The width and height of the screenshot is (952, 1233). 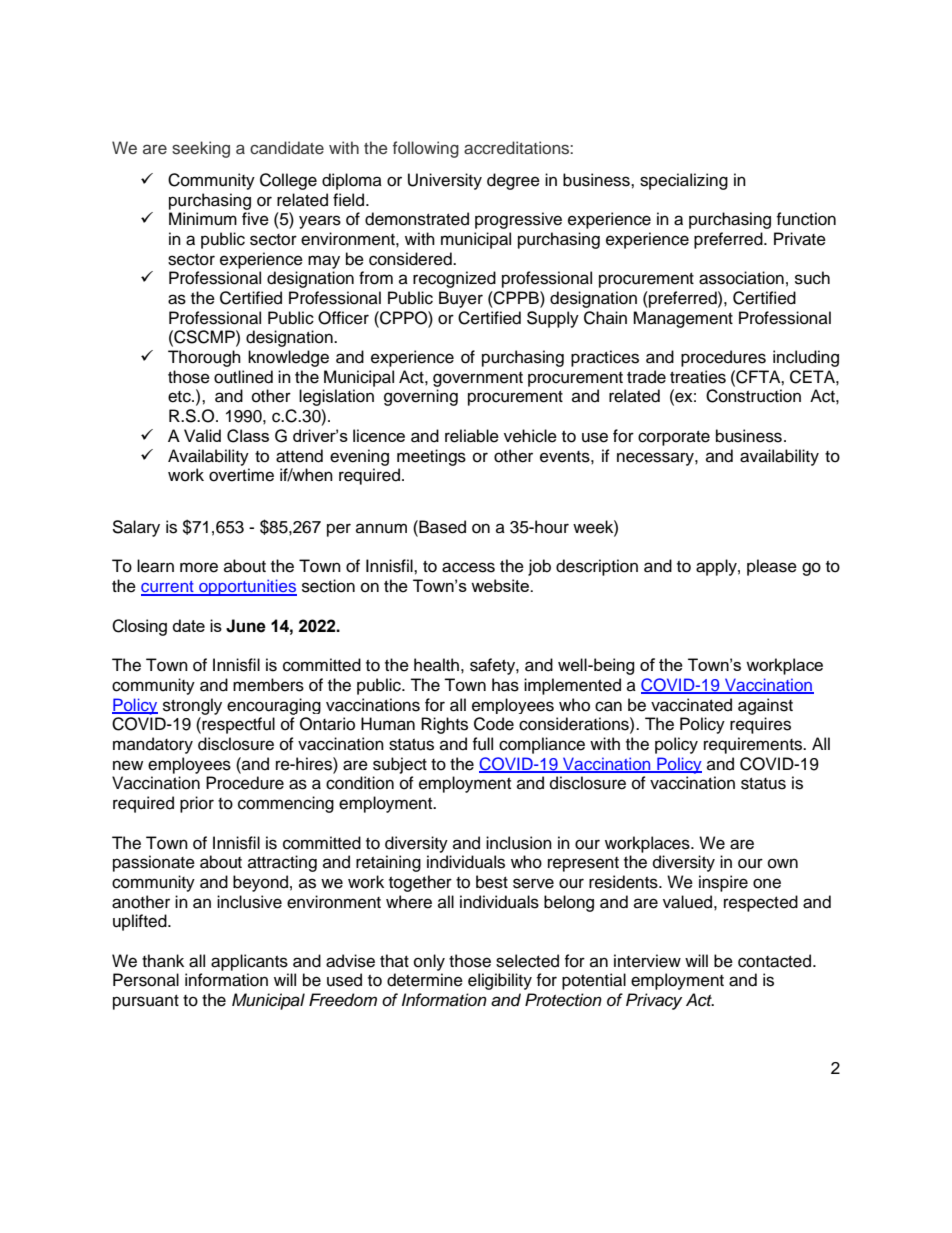 I want to click on contacted, so click(x=776, y=961).
